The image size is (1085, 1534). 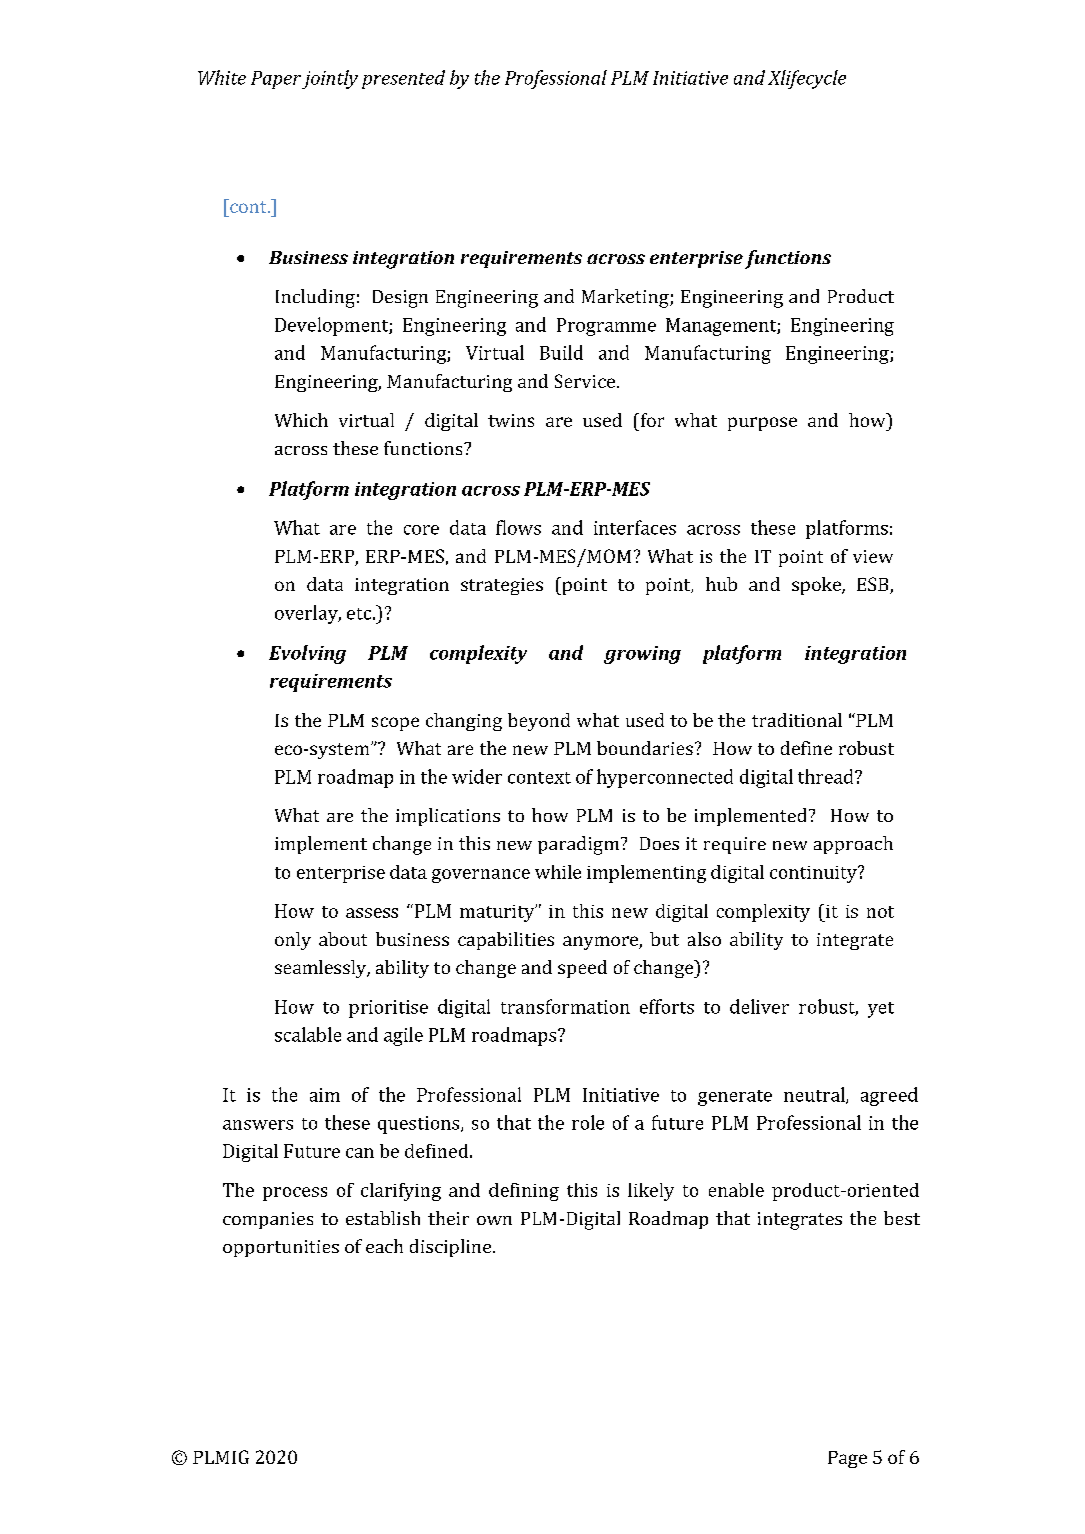 I want to click on scope, so click(x=395, y=724).
